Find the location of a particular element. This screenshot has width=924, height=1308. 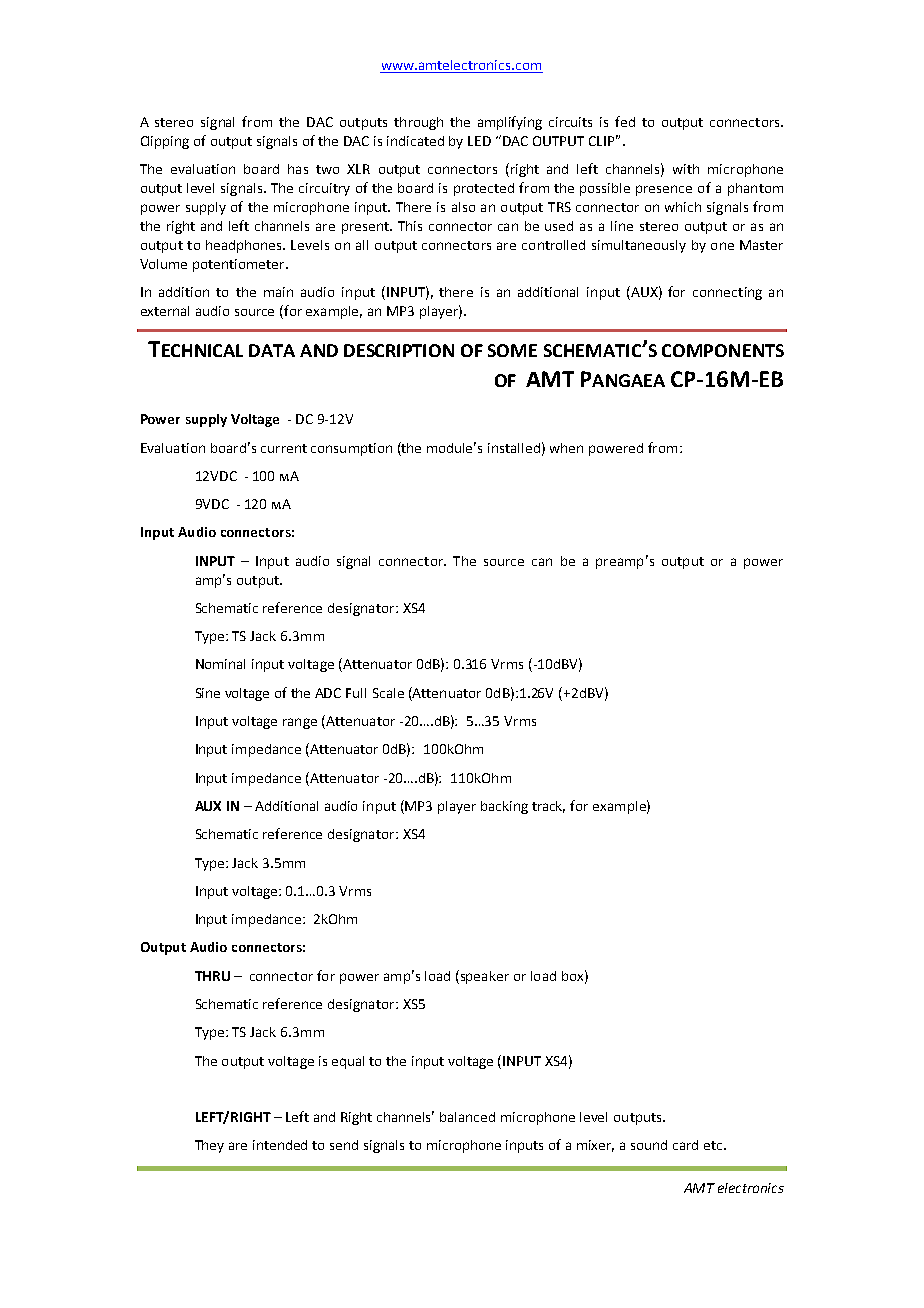

card is located at coordinates (685, 1145).
